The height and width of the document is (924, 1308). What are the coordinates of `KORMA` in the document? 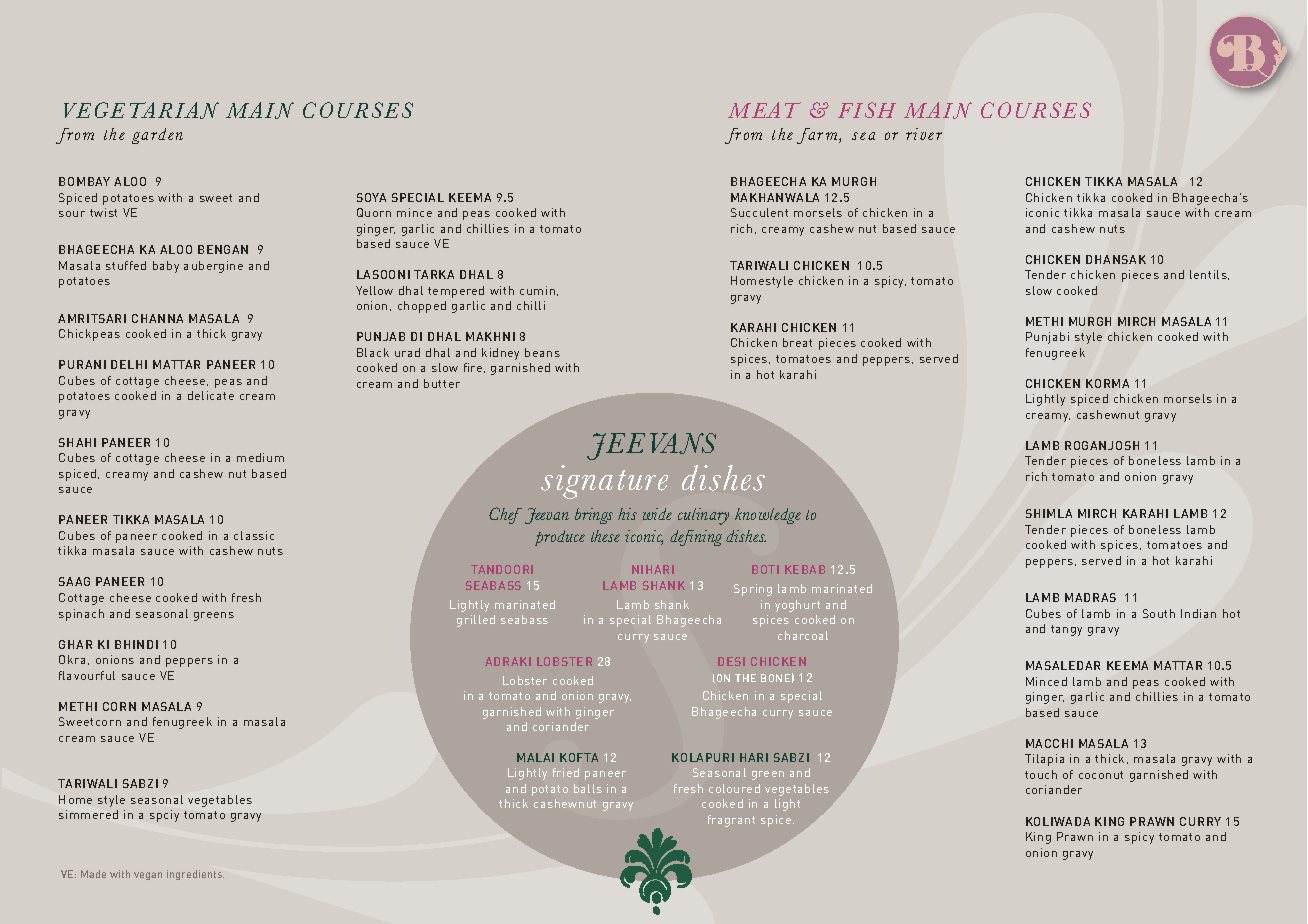 It's located at (1107, 383).
